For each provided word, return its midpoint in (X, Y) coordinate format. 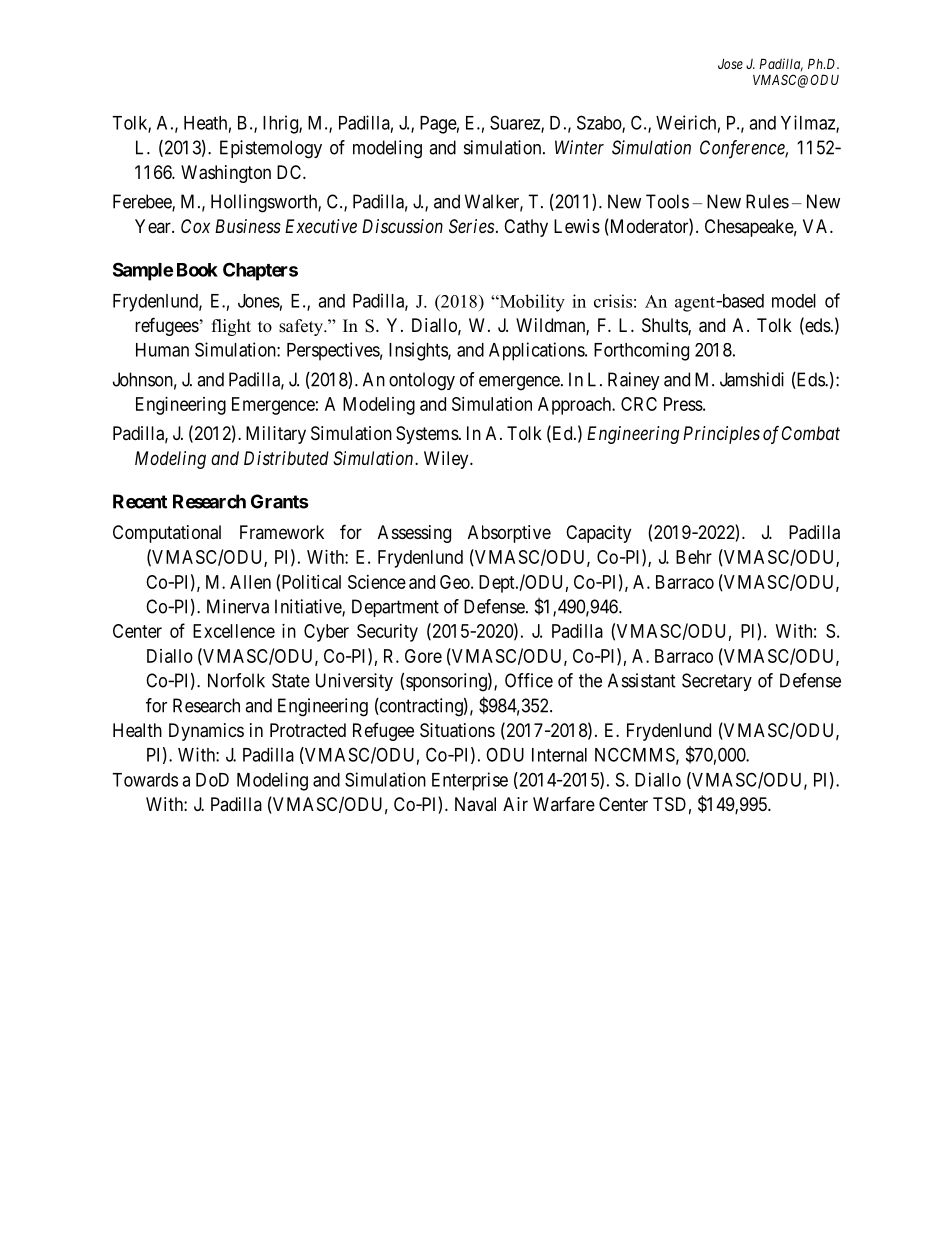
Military (276, 435)
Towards (145, 780)
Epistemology (271, 149)
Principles (721, 435)
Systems (427, 435)
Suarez (516, 123)
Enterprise (470, 781)
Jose (730, 64)
